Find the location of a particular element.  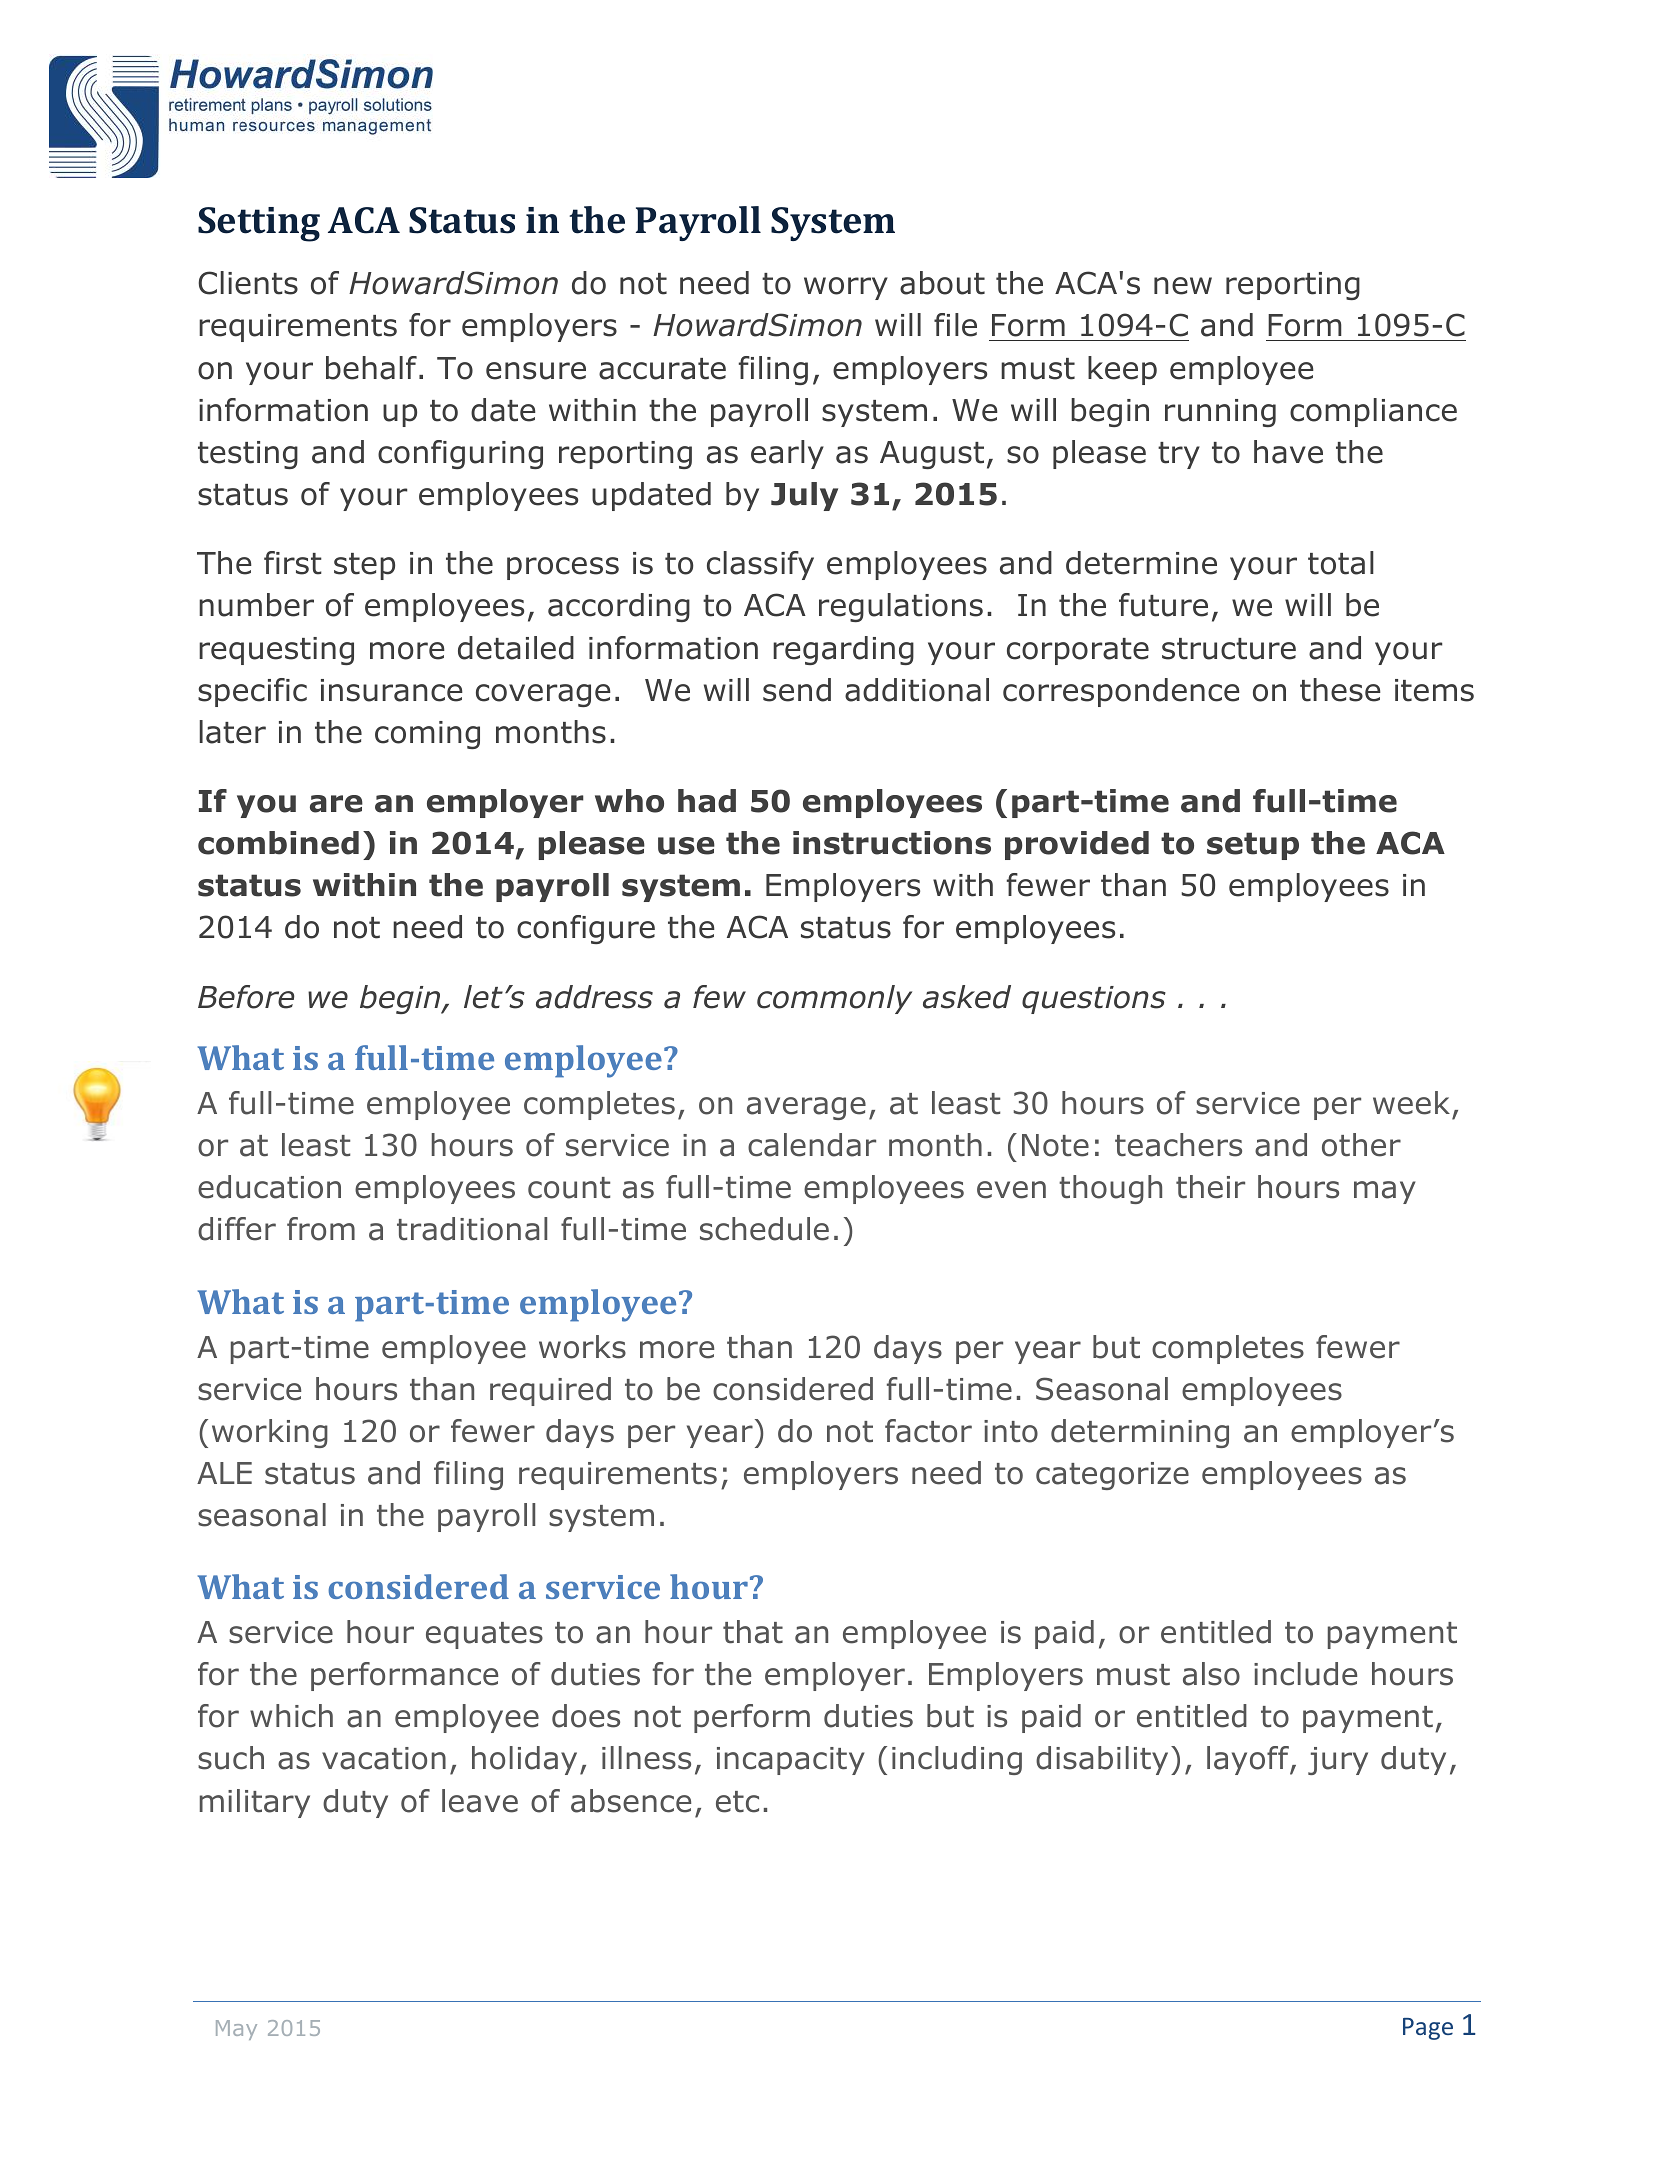

average is located at coordinates (806, 1108).
